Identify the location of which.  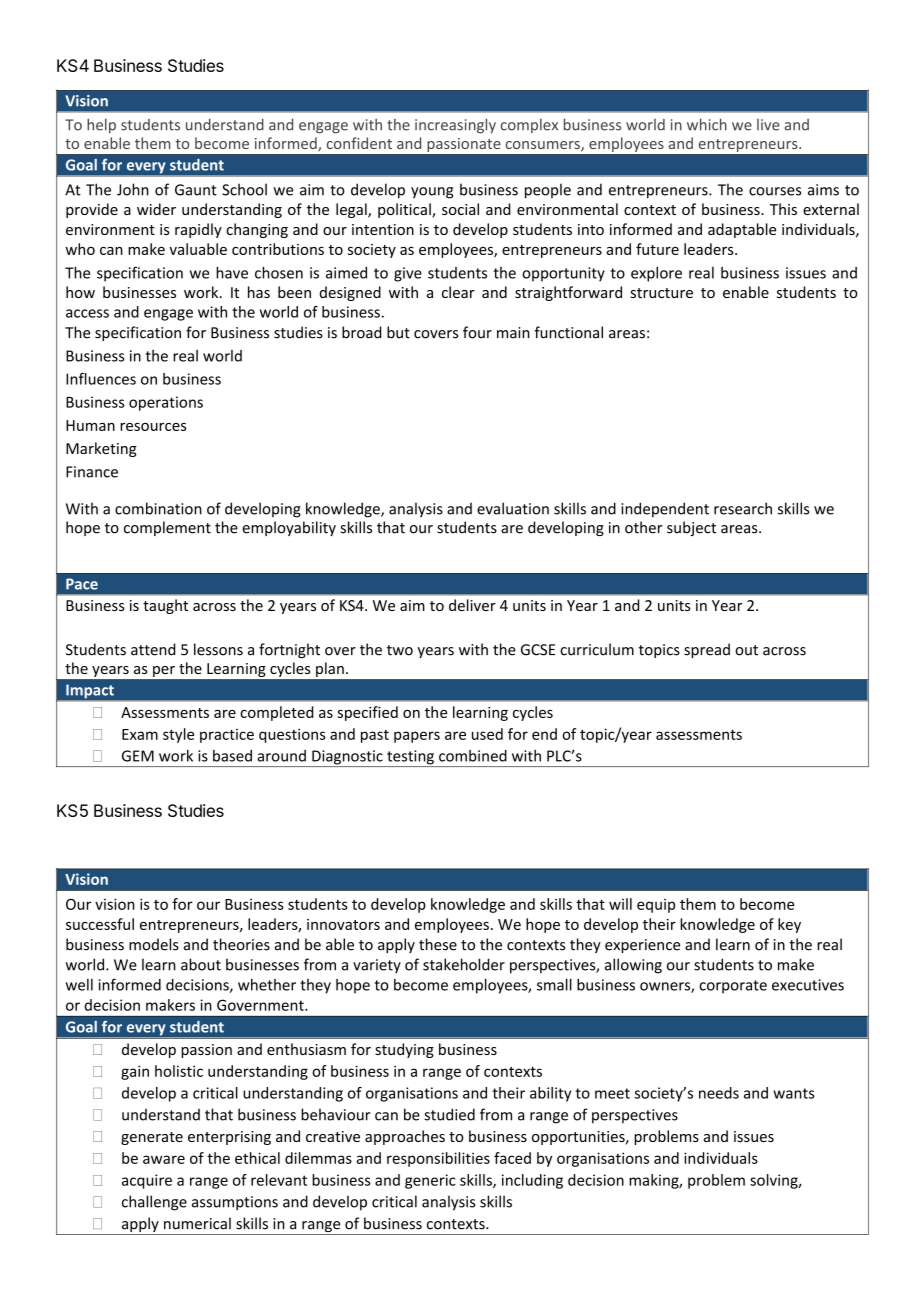
(707, 124).
